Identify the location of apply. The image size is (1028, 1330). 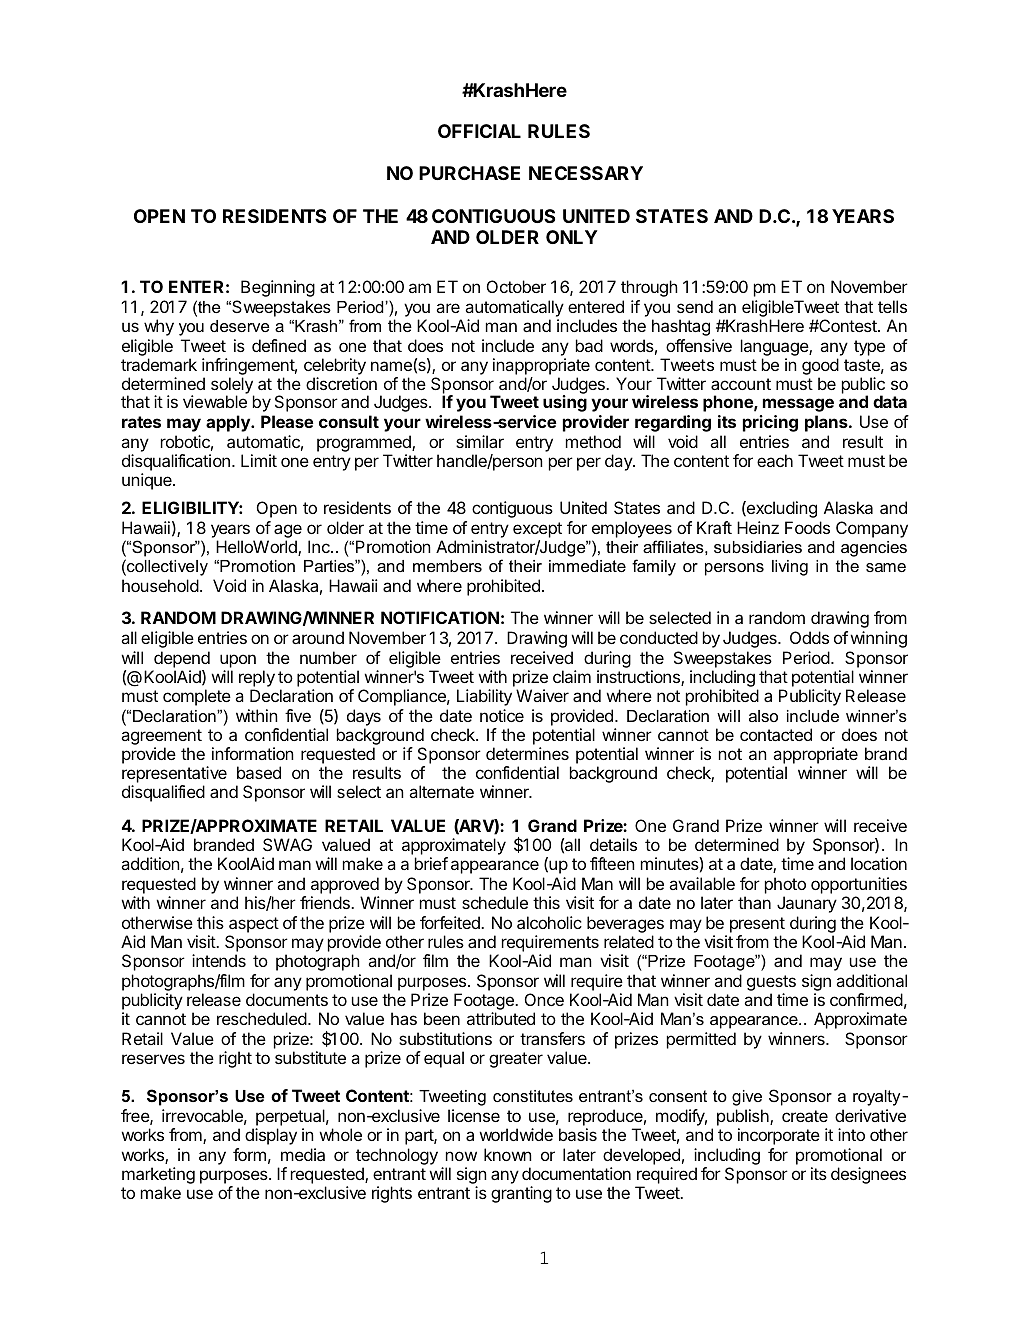
(229, 423).
